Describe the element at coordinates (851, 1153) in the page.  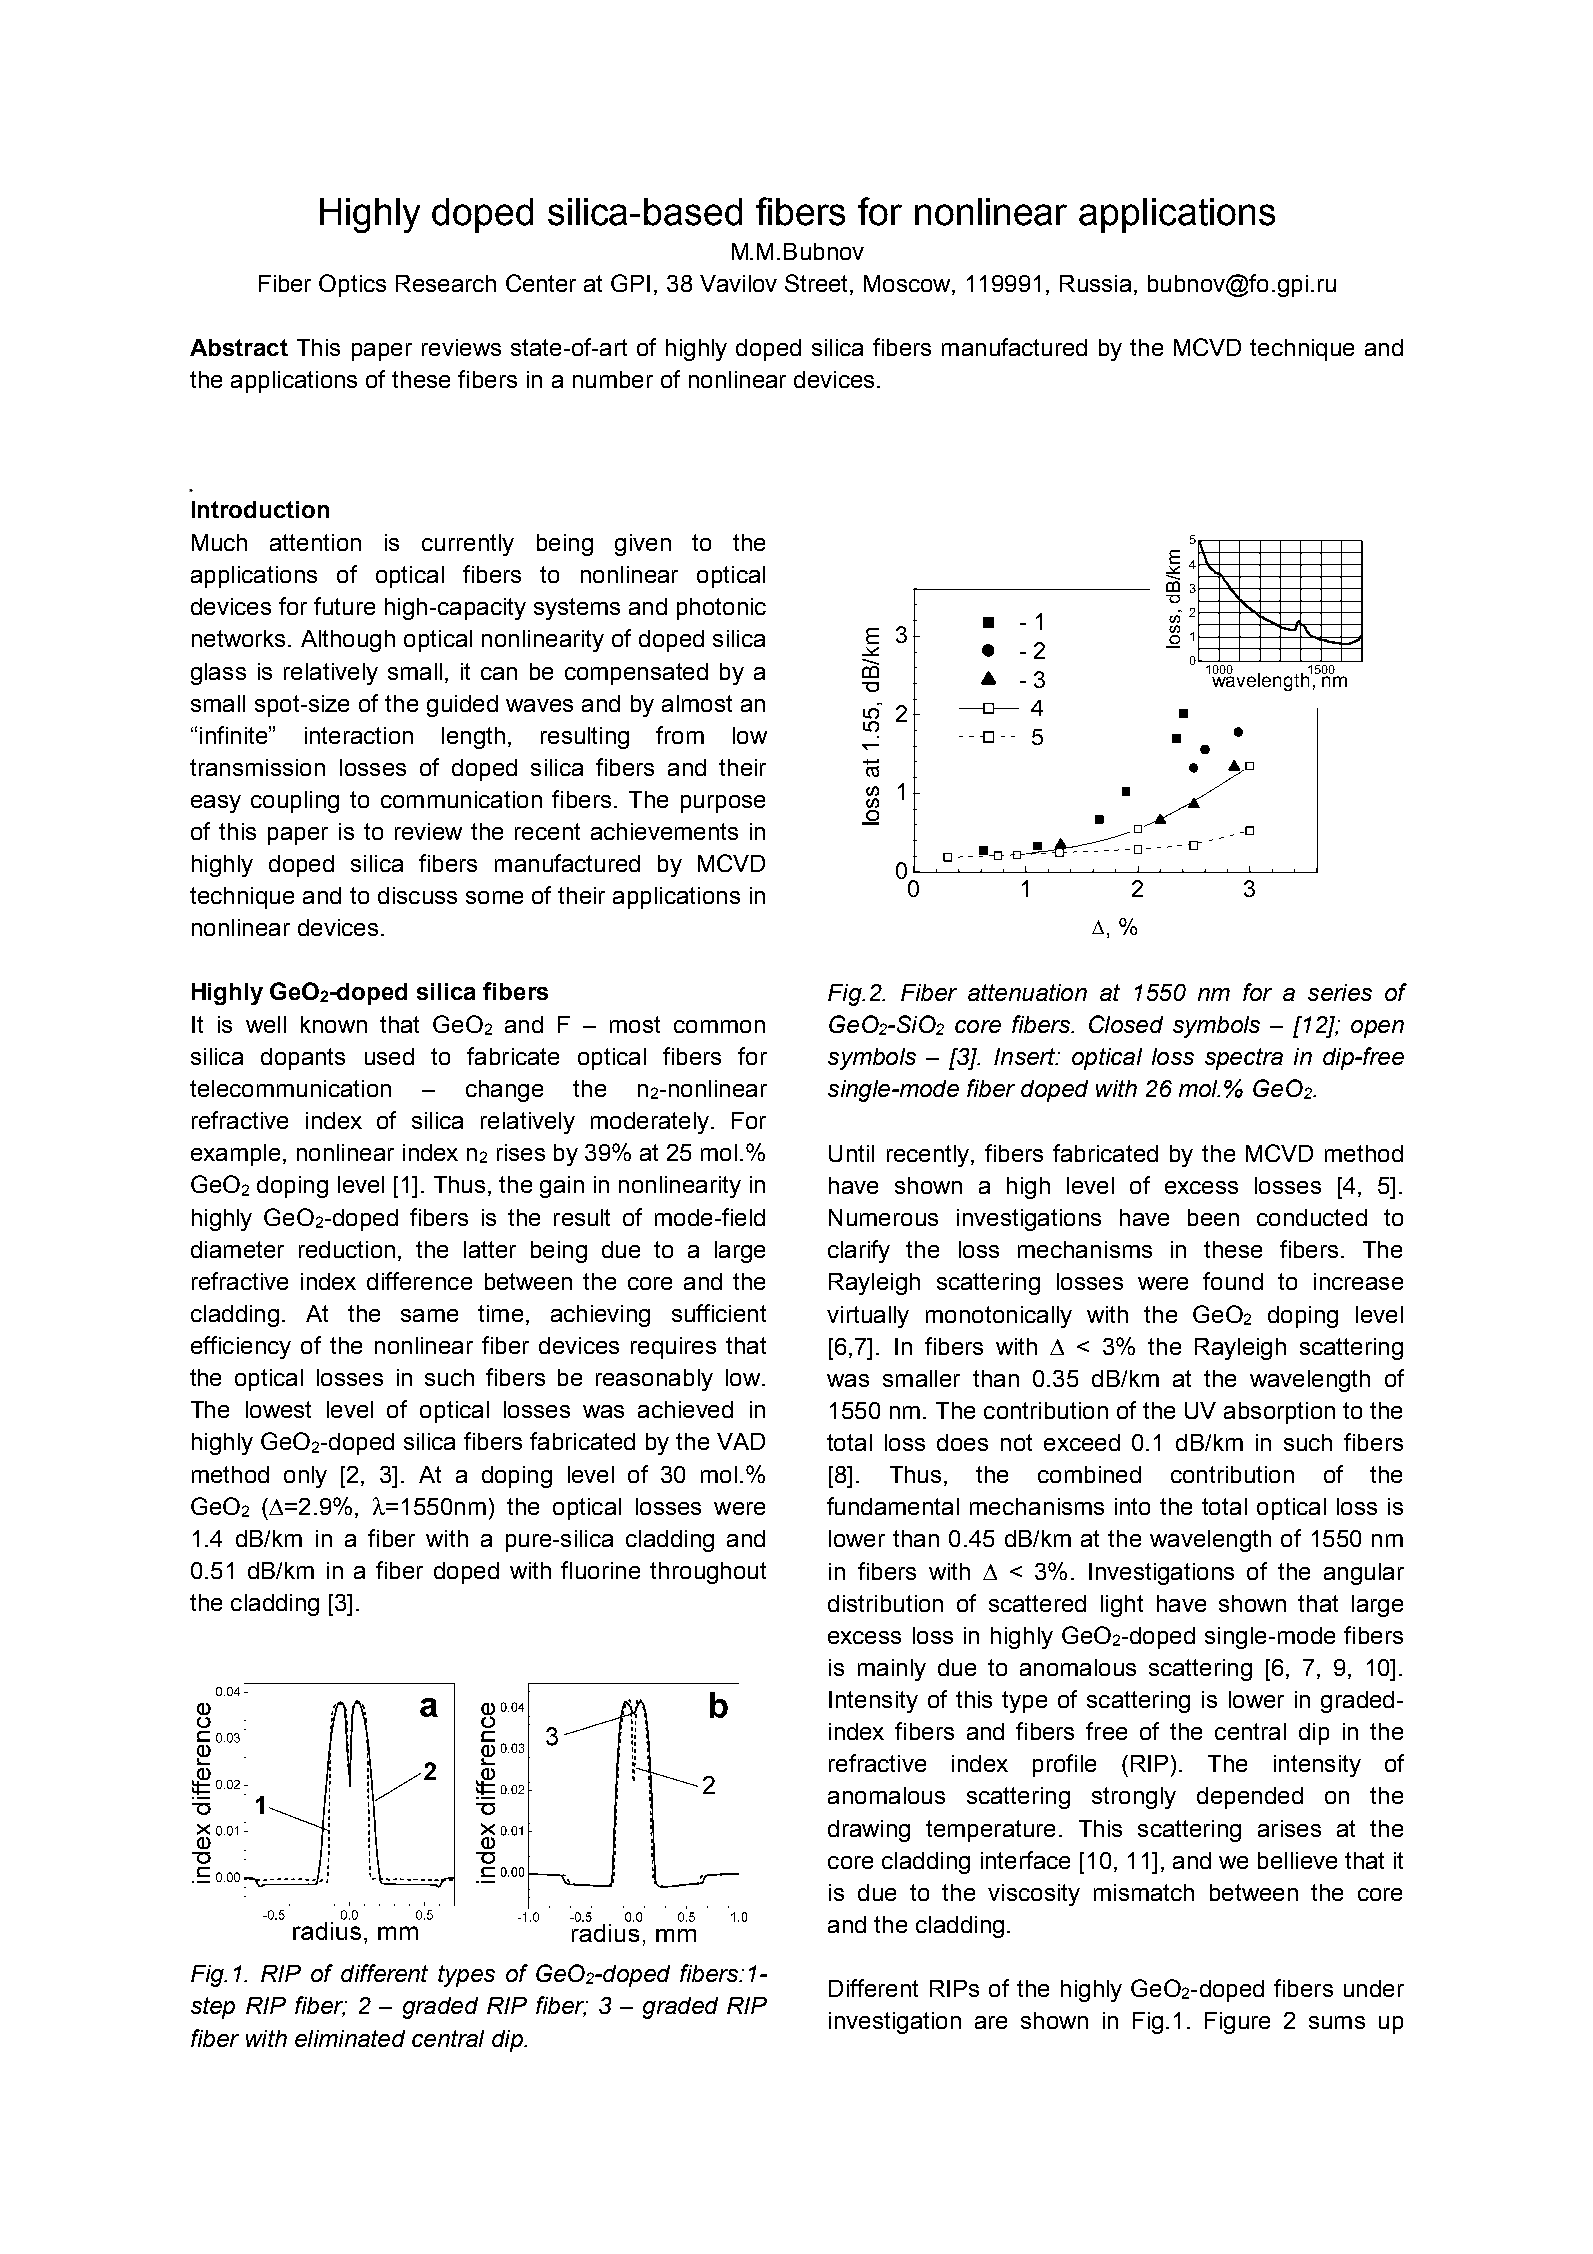
I see `Until` at that location.
